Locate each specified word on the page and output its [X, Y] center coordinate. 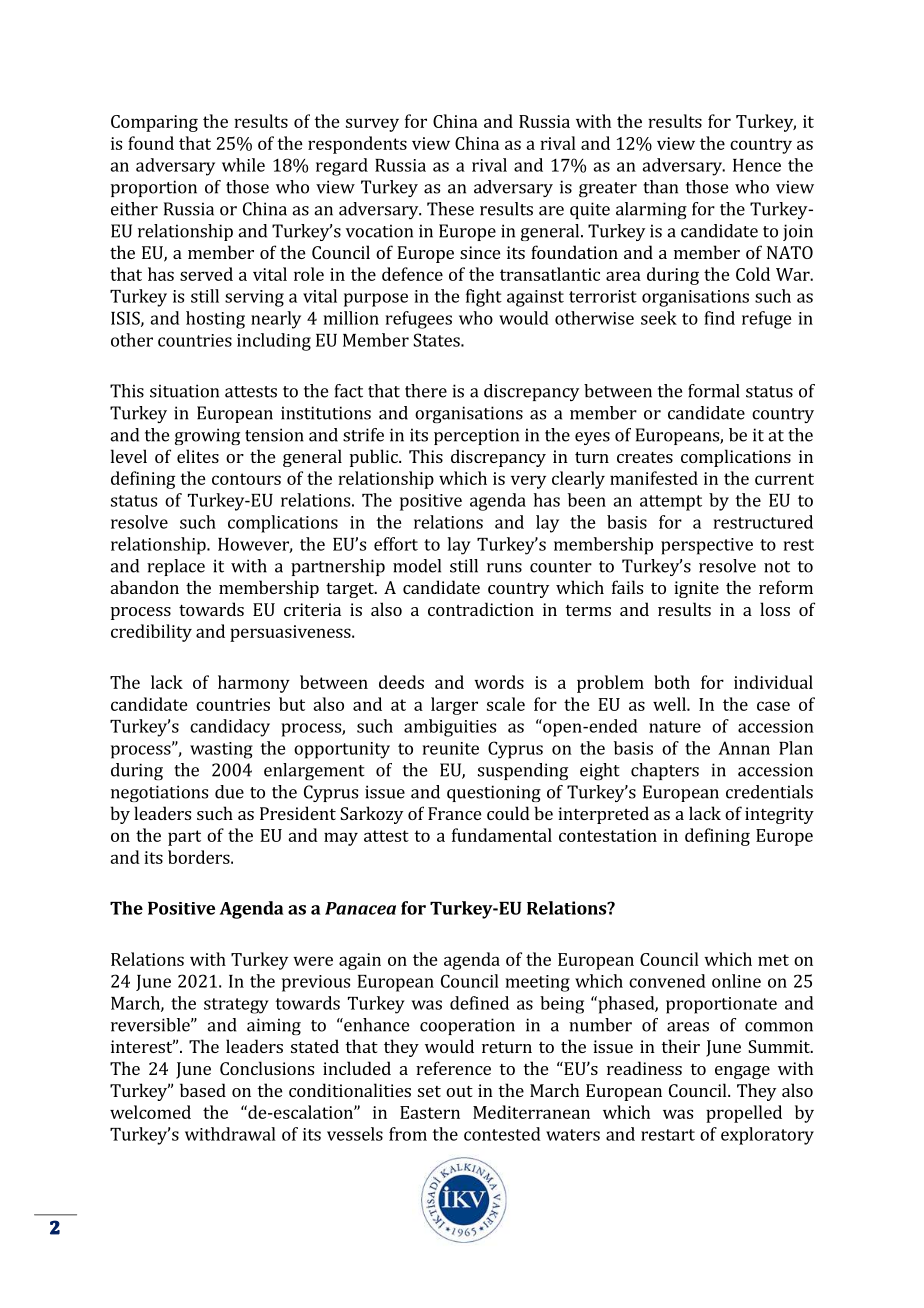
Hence [757, 165]
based [203, 1090]
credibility [151, 633]
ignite [696, 589]
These [450, 209]
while [243, 165]
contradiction [481, 609]
